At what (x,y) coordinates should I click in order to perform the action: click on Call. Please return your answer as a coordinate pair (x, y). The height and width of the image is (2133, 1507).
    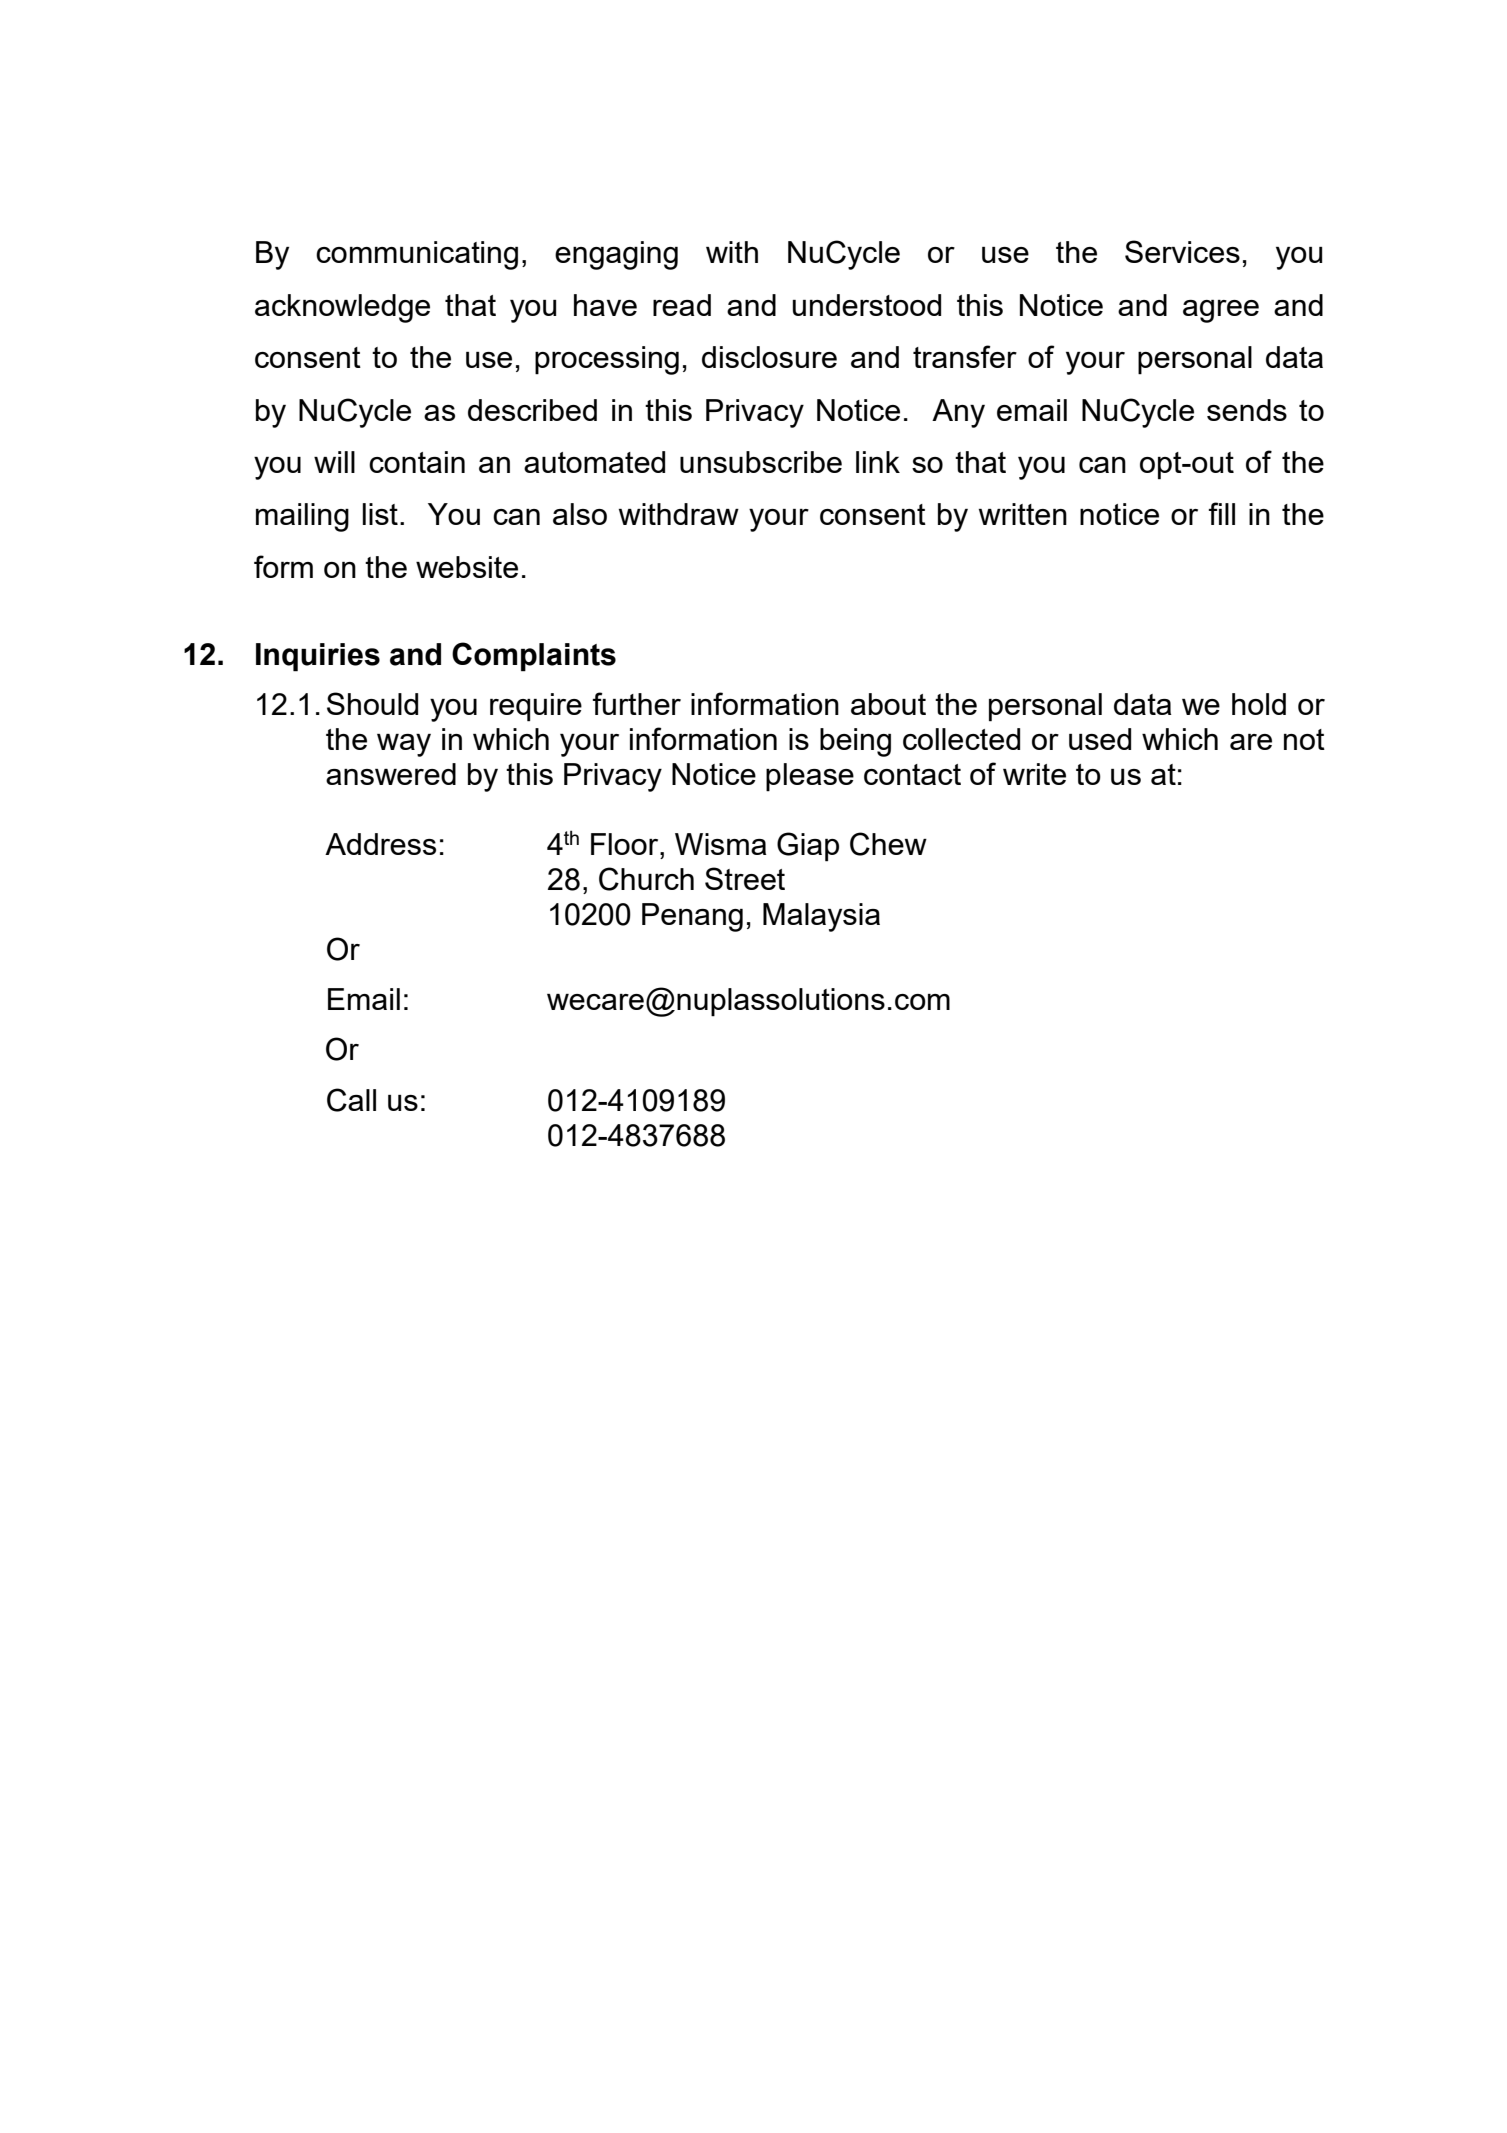
    Looking at the image, I should click on (351, 1100).
